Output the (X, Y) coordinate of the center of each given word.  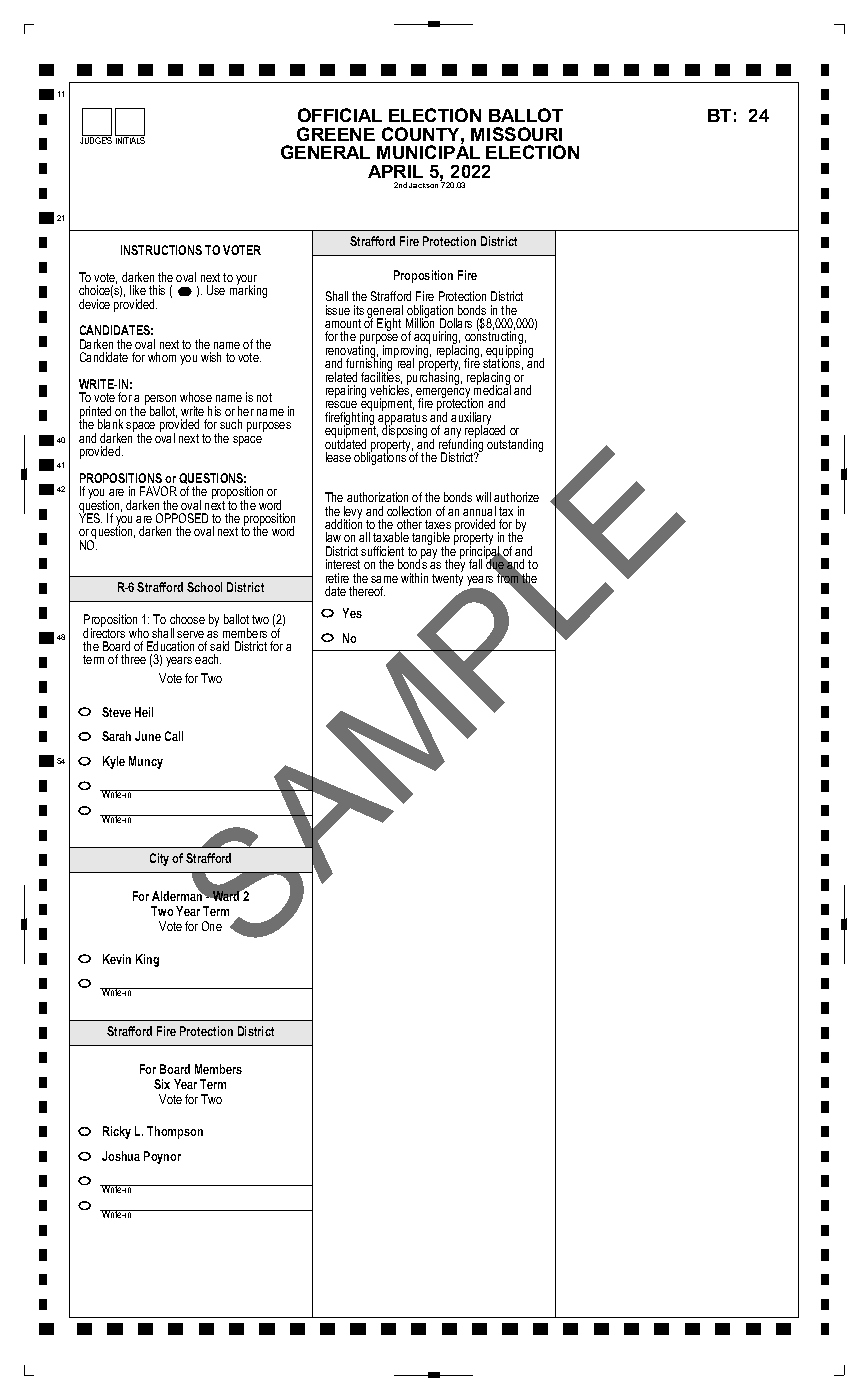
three (133, 659)
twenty (447, 578)
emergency (444, 394)
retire (337, 578)
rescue (341, 404)
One (212, 926)
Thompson (175, 1132)
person (160, 401)
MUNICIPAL (428, 151)
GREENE (336, 134)
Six (162, 1084)
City (159, 859)
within (414, 578)
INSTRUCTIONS (161, 250)
